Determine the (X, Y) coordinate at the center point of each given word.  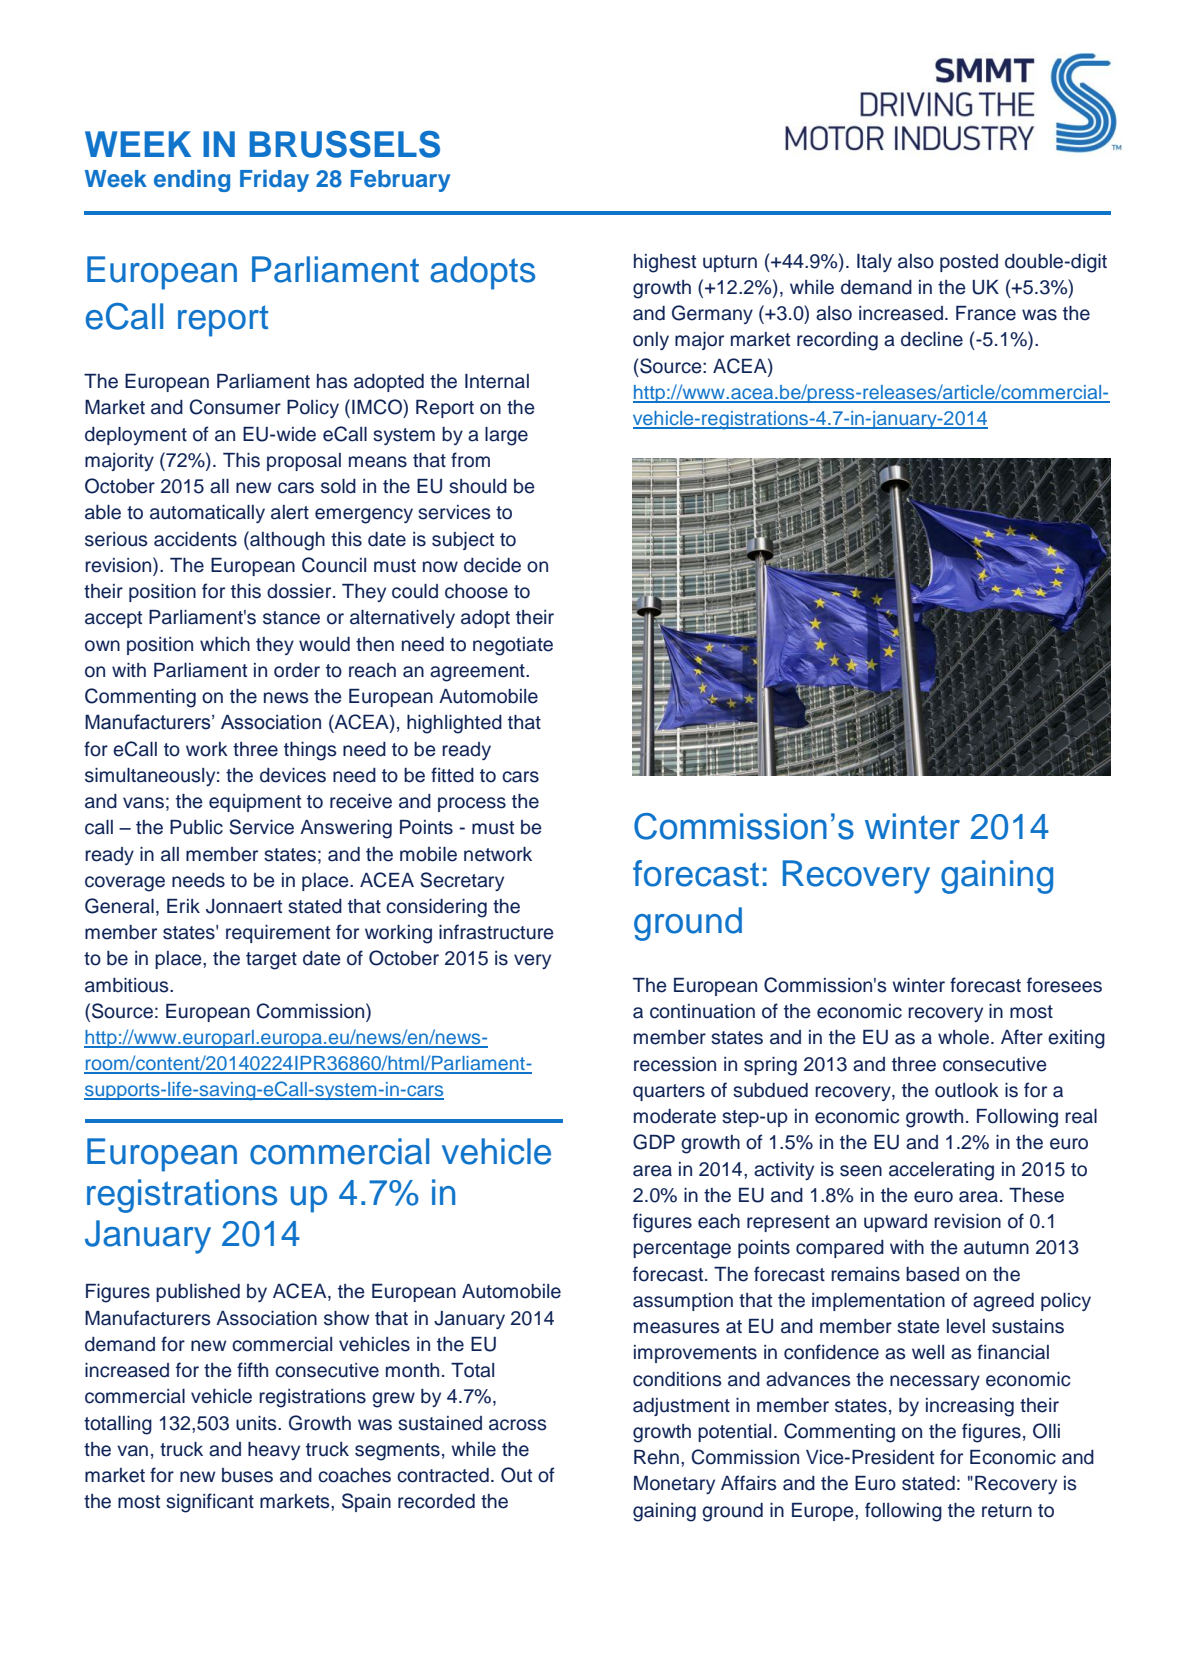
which (225, 644)
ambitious (128, 985)
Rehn (656, 1457)
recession (675, 1064)
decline (932, 339)
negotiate (513, 646)
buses (247, 1475)
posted (969, 263)
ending (192, 181)
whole (963, 1037)
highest (665, 263)
